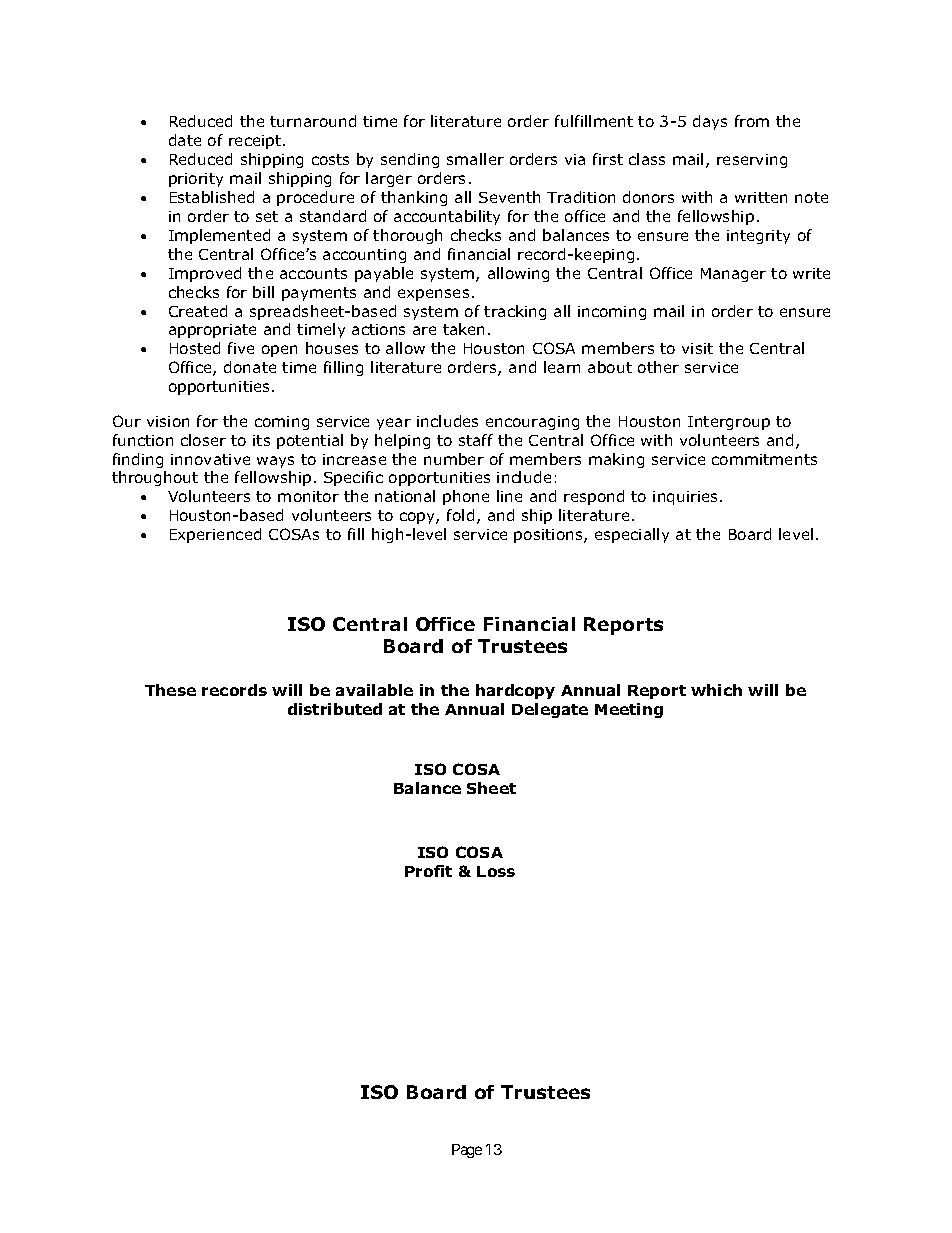 The width and height of the document is (952, 1233). I want to click on fold, so click(460, 515).
